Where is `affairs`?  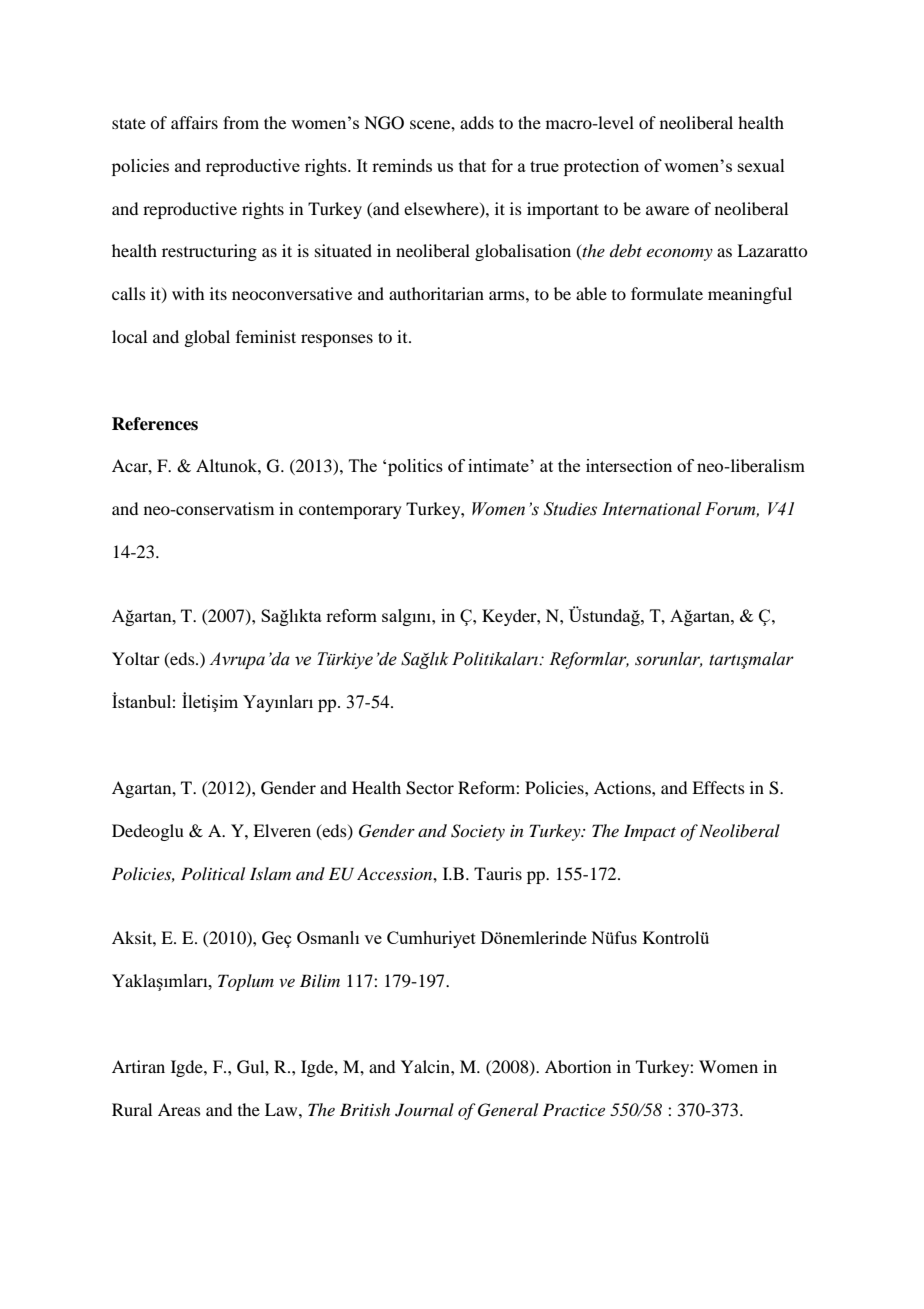 affairs is located at coordinates (194, 122).
